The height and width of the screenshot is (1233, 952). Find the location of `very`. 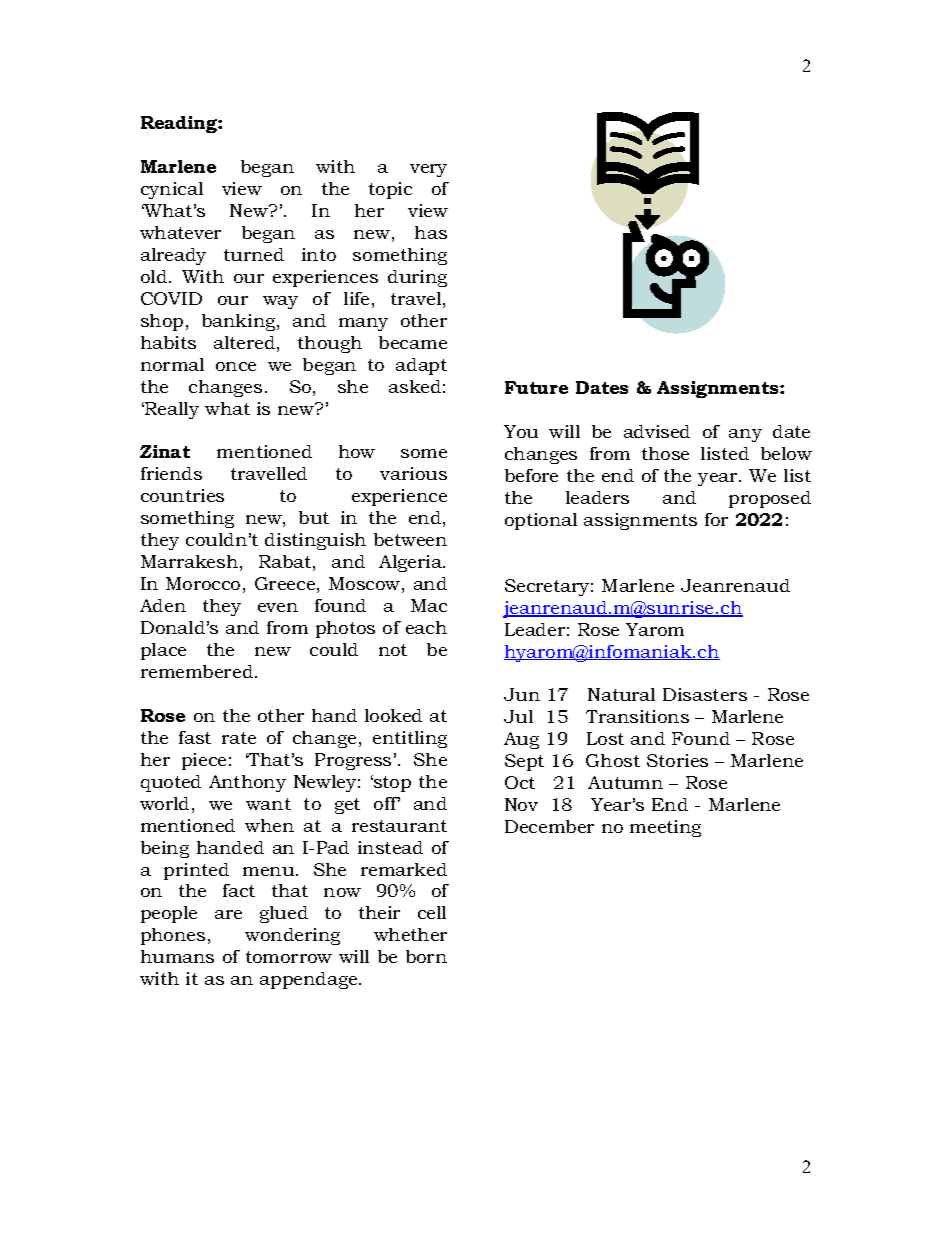

very is located at coordinates (428, 170).
